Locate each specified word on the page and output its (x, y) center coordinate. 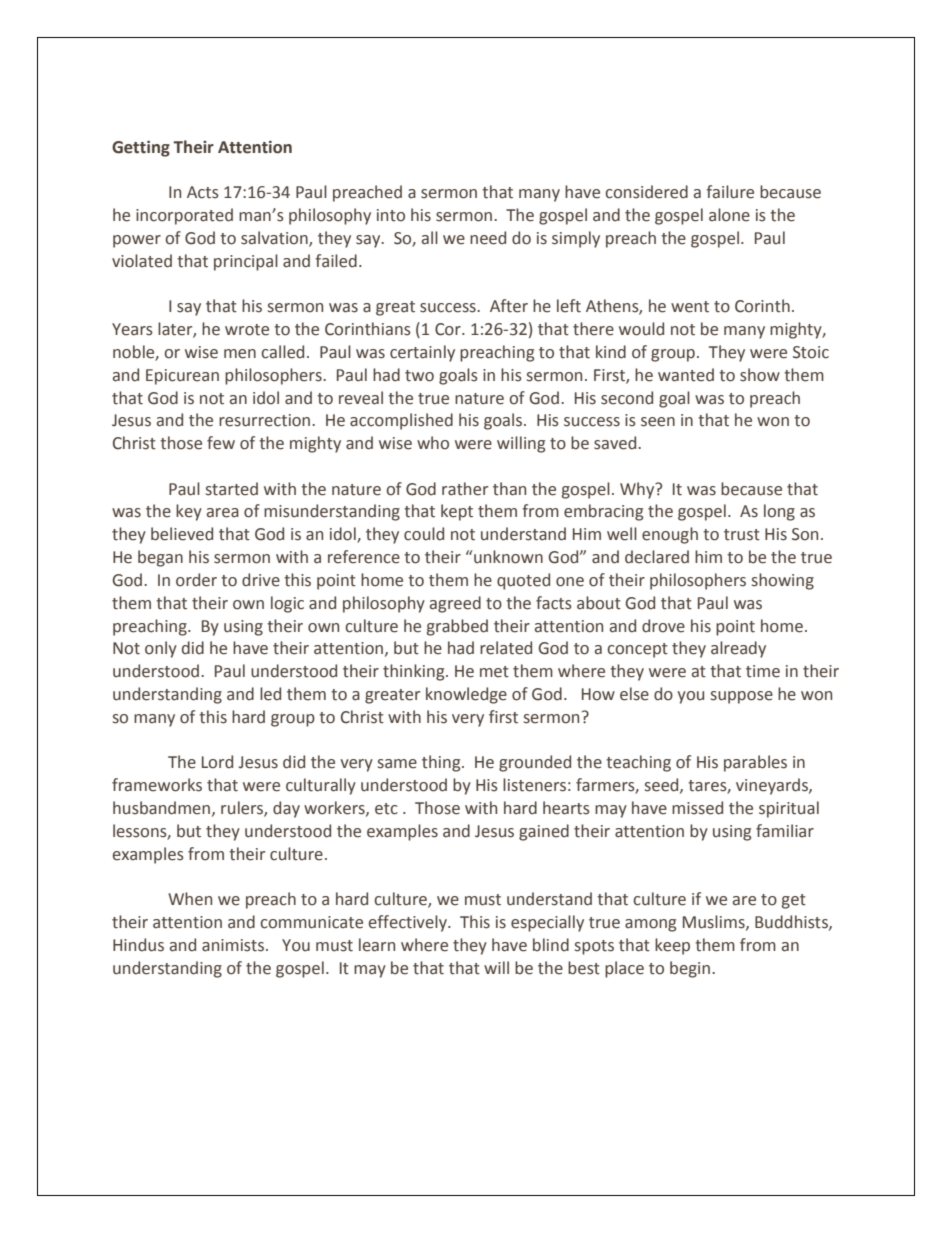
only (161, 649)
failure (730, 192)
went (690, 307)
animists (234, 945)
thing (442, 763)
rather (465, 489)
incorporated (184, 216)
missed (697, 808)
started (232, 489)
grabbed (457, 627)
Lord (217, 762)
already (738, 649)
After (509, 306)
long (779, 512)
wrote (247, 330)
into (391, 215)
